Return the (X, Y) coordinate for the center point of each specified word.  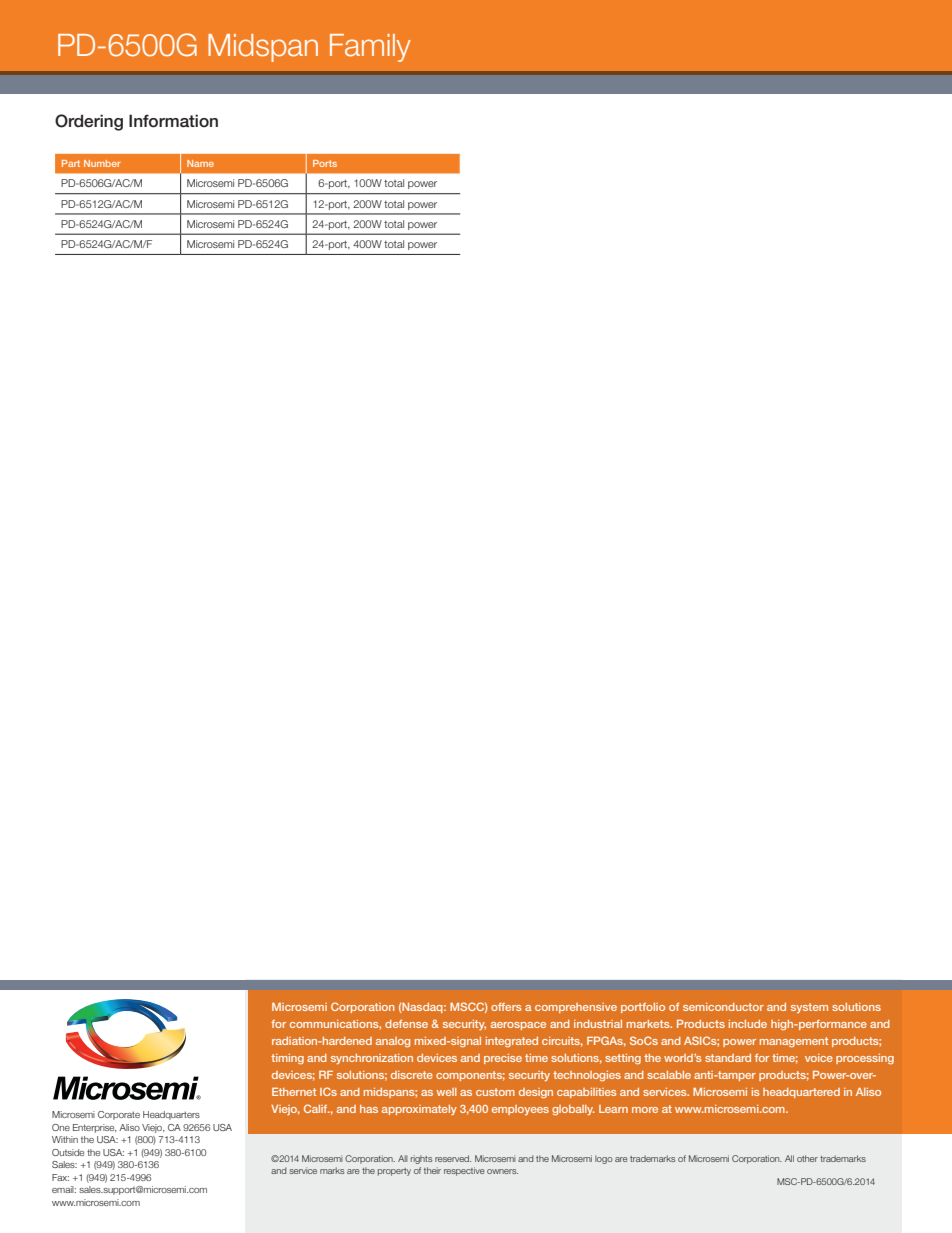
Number (102, 163)
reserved (453, 1158)
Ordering (89, 122)
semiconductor (723, 1007)
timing (287, 1059)
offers (506, 1007)
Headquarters (171, 1115)
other (807, 1158)
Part (71, 163)
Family (370, 48)
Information (173, 121)
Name (200, 163)
